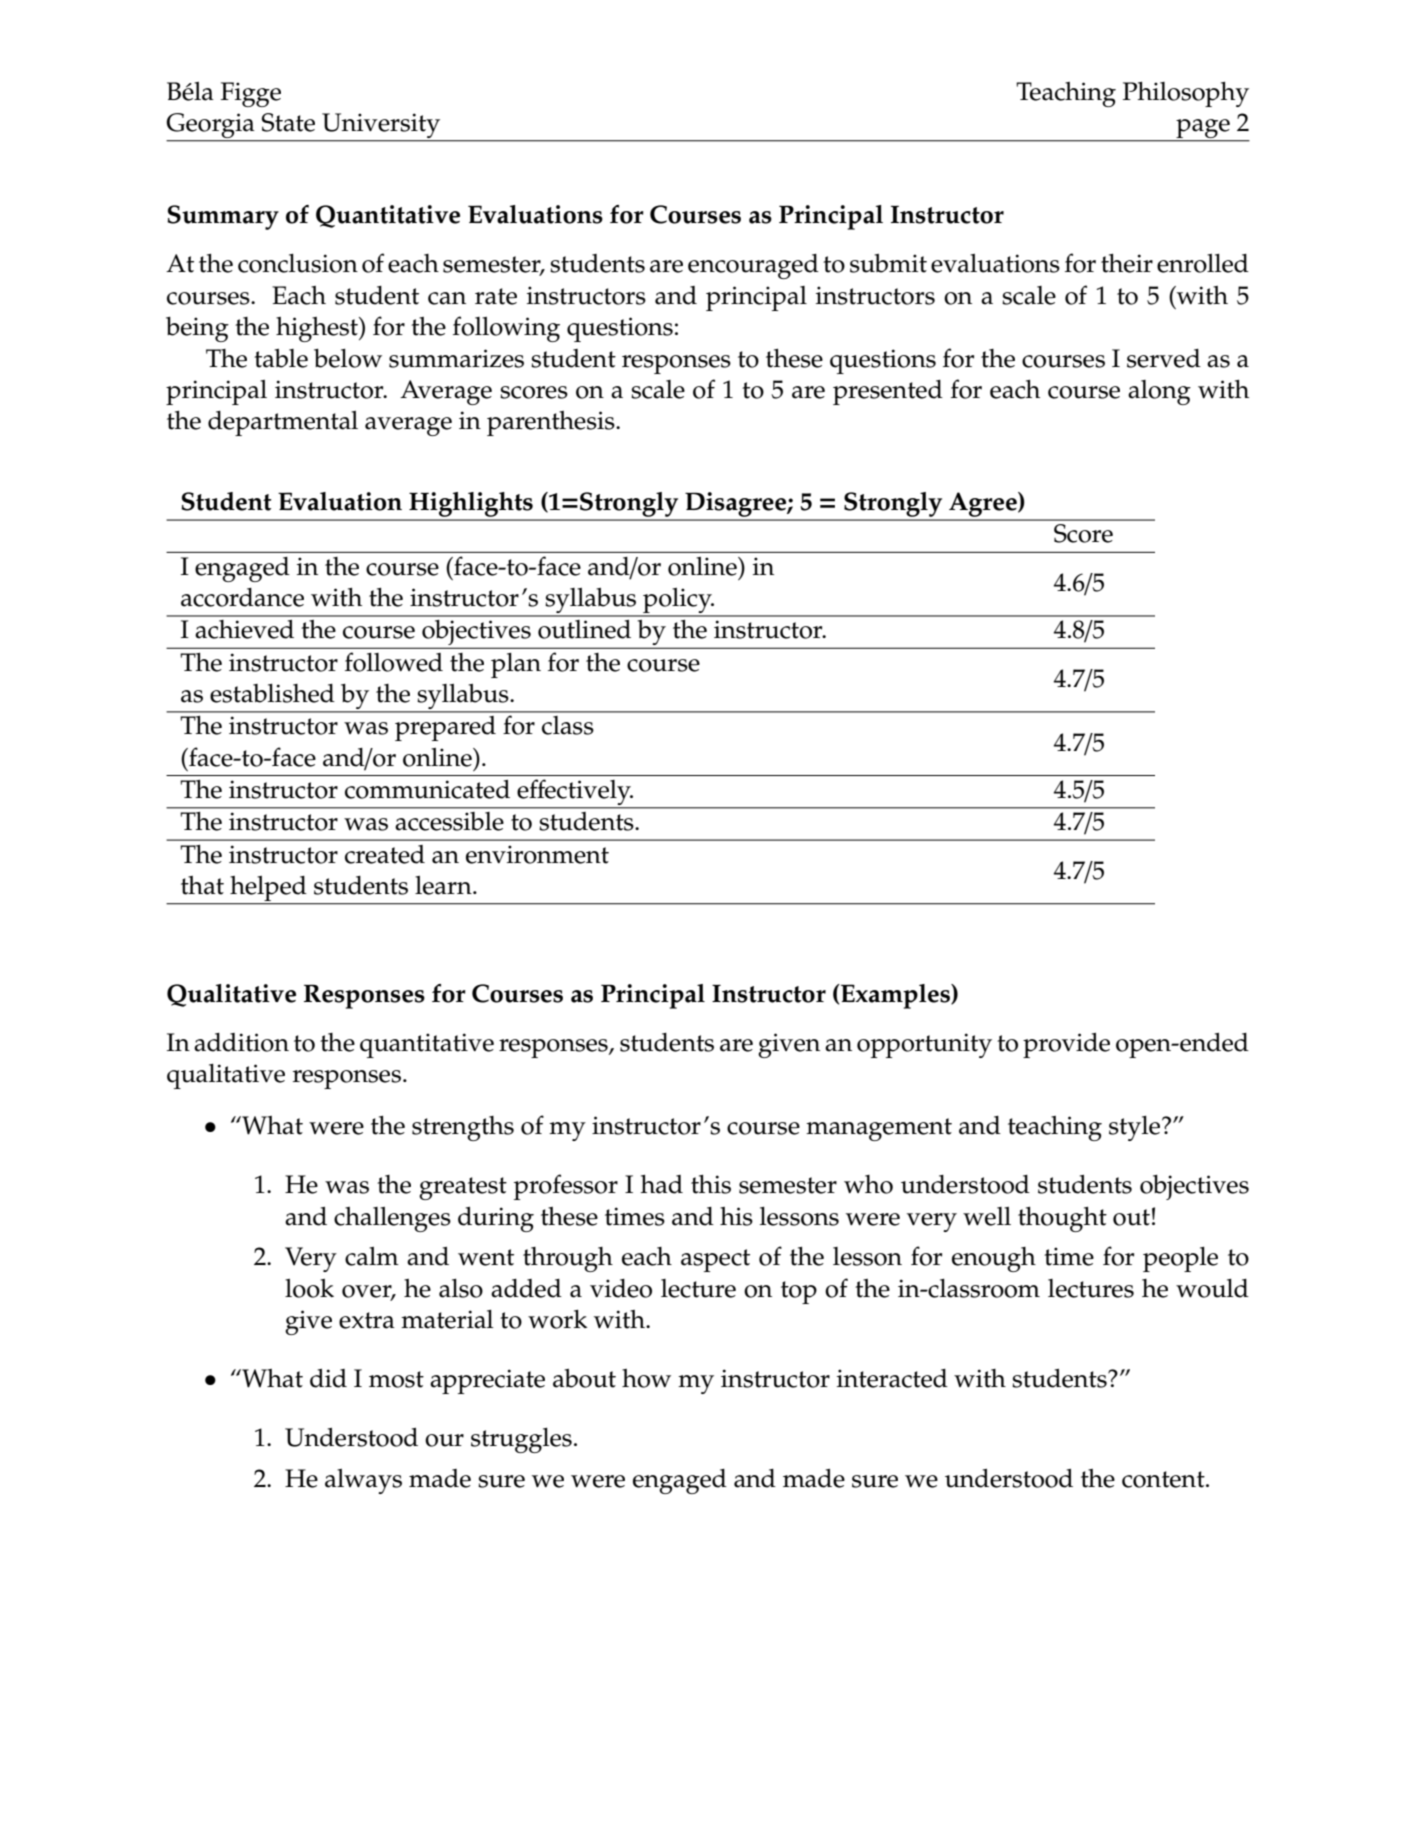  What do you see at coordinates (711, 1184) in the screenshot?
I see `this` at bounding box center [711, 1184].
